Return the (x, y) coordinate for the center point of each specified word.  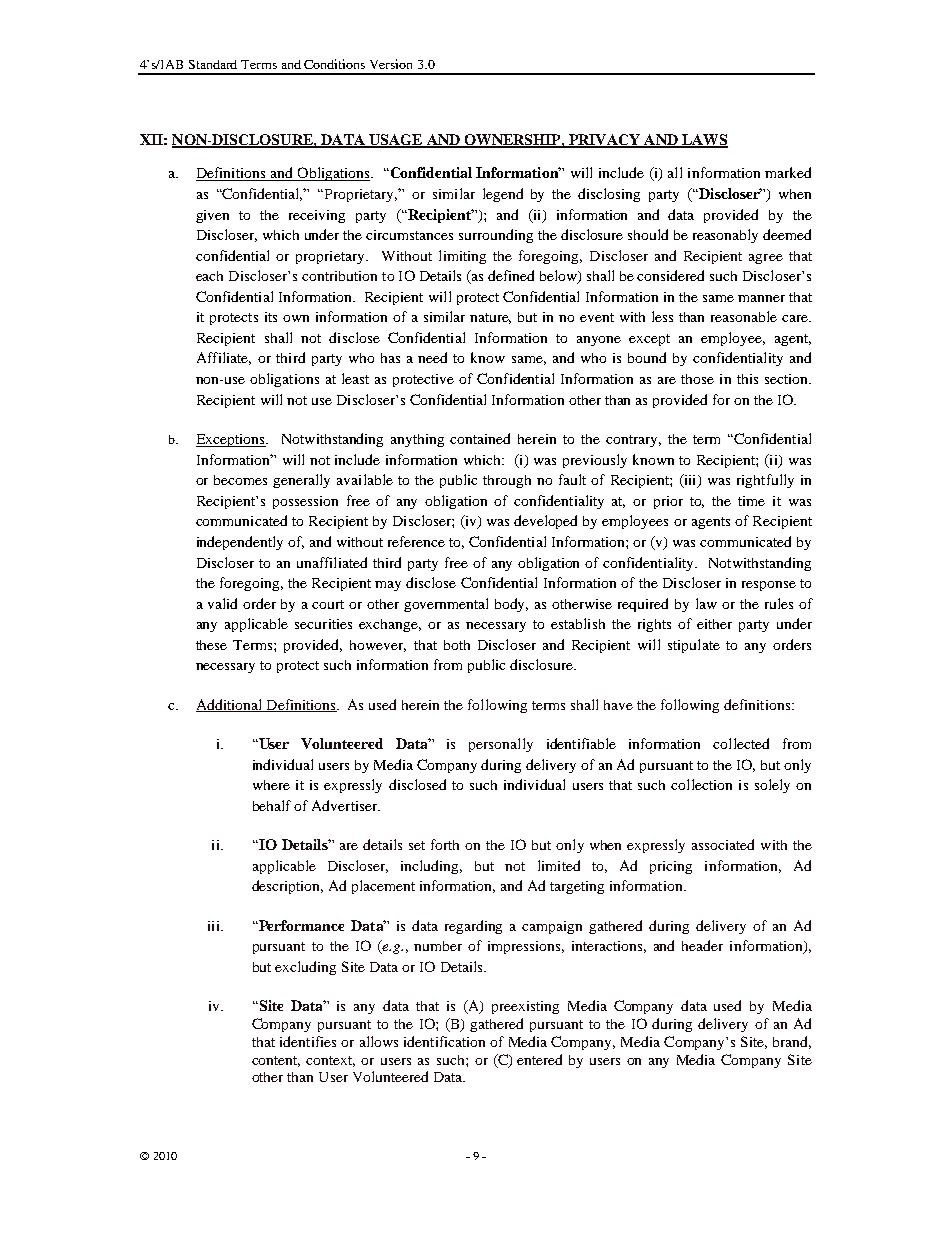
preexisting (525, 1007)
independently (240, 543)
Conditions (334, 64)
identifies (308, 1041)
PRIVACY (604, 140)
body (511, 605)
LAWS (704, 140)
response (769, 586)
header (702, 945)
